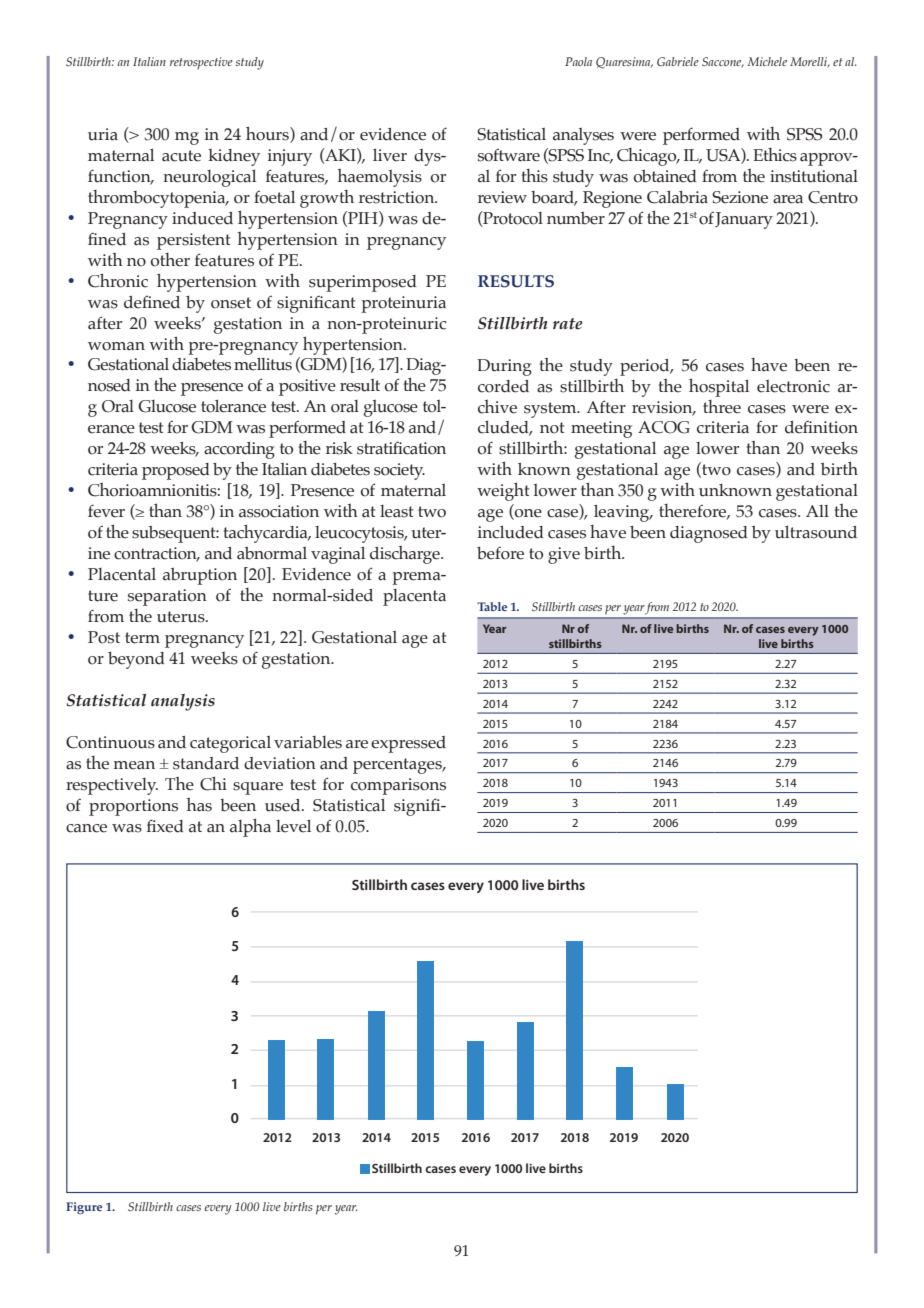 Image resolution: width=924 pixels, height=1308 pixels. Describe the element at coordinates (84, 1208) in the document. I see `Figure` at that location.
